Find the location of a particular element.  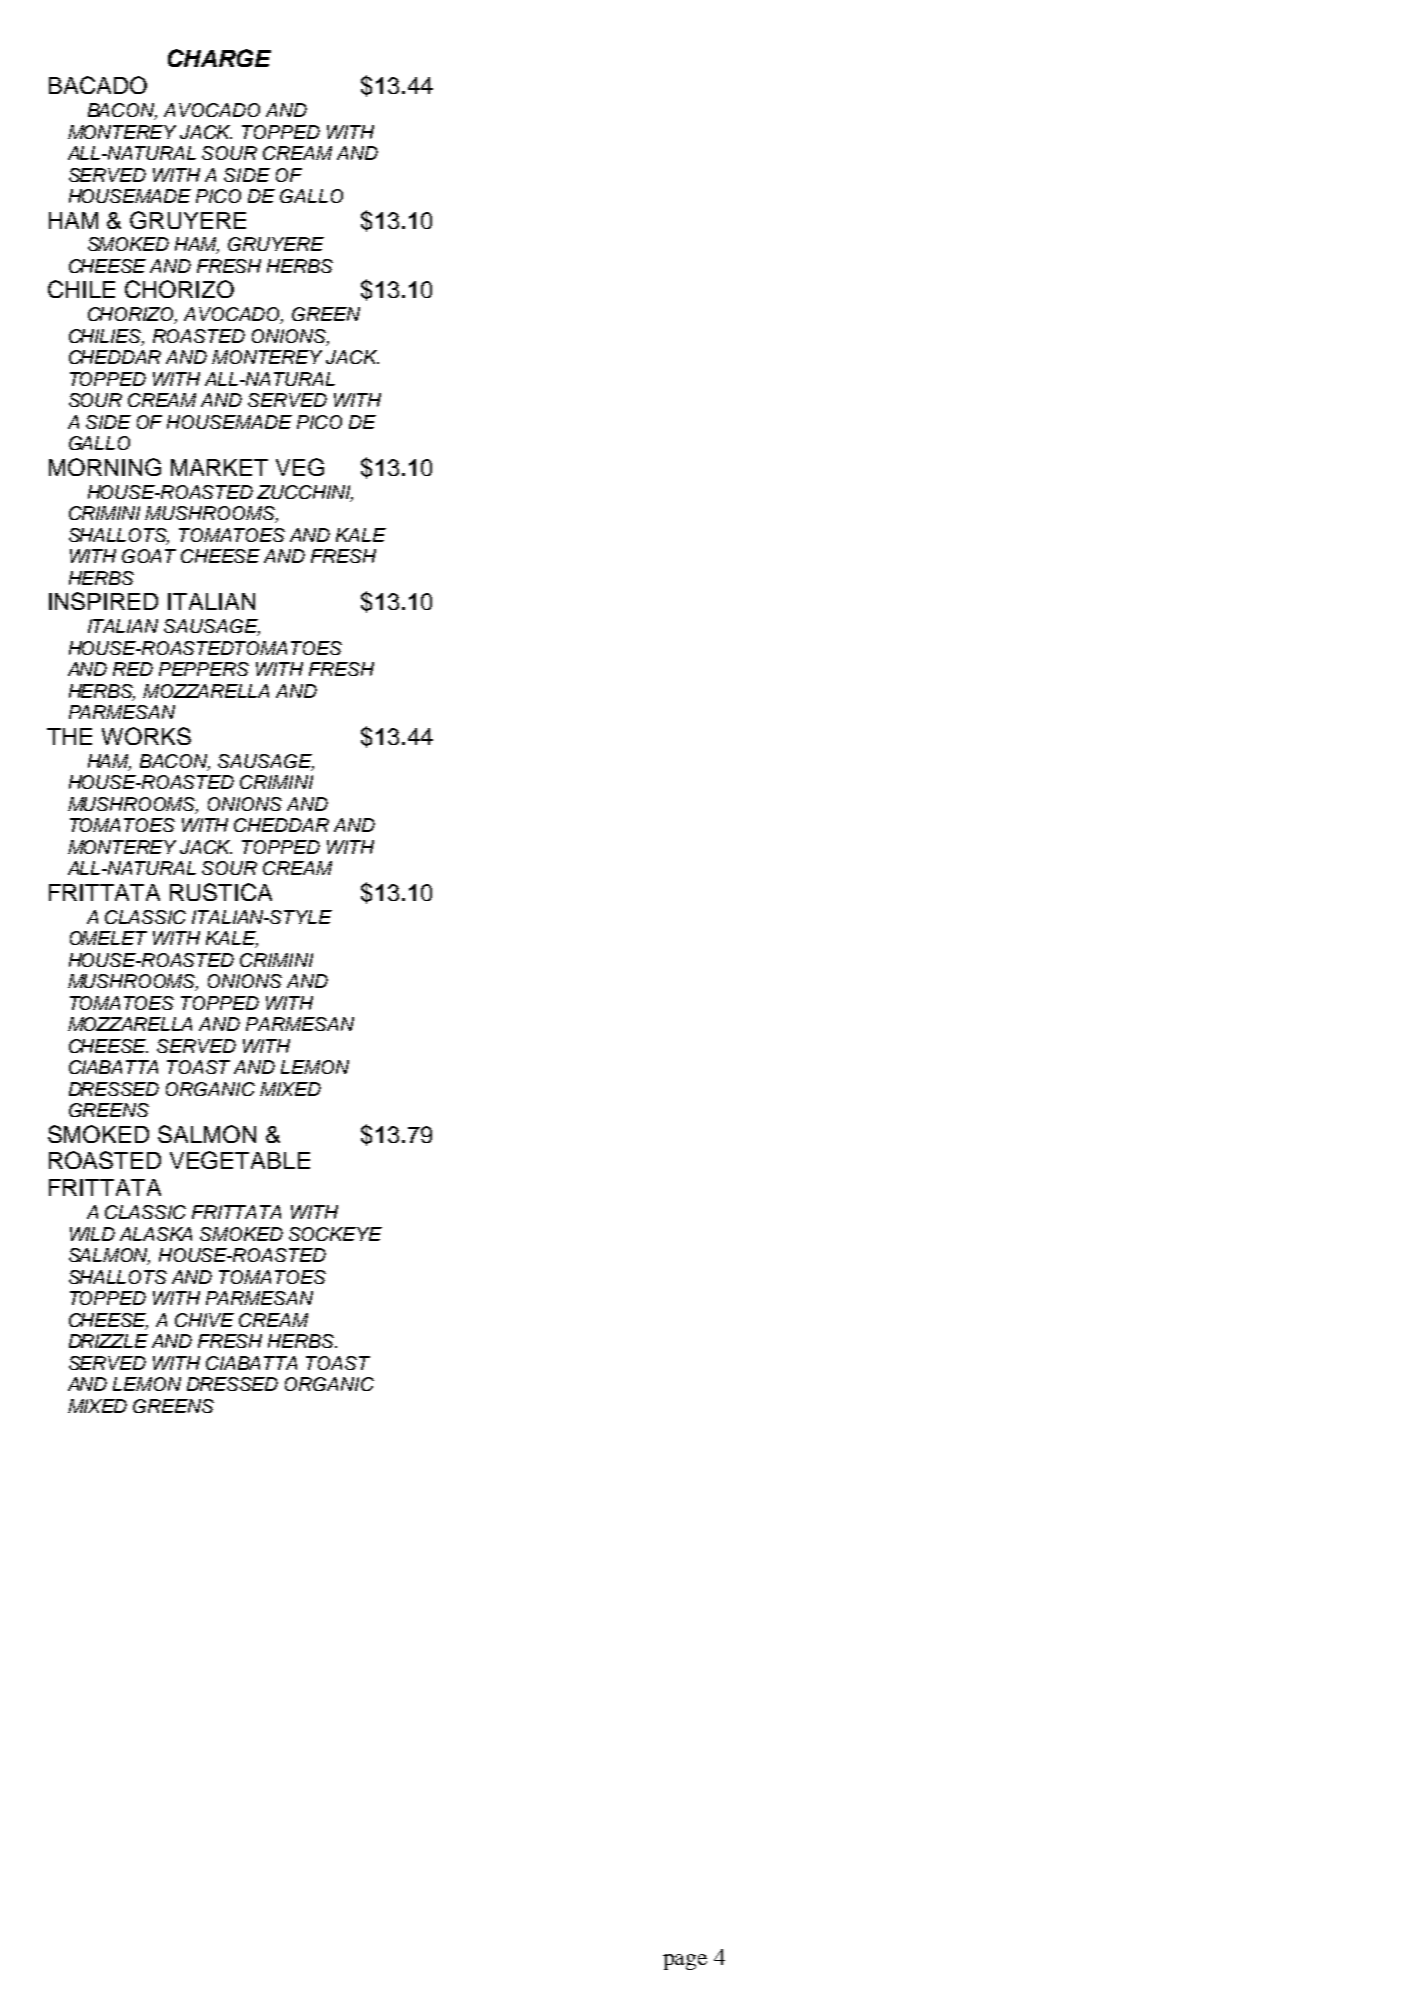

page is located at coordinates (685, 1962).
